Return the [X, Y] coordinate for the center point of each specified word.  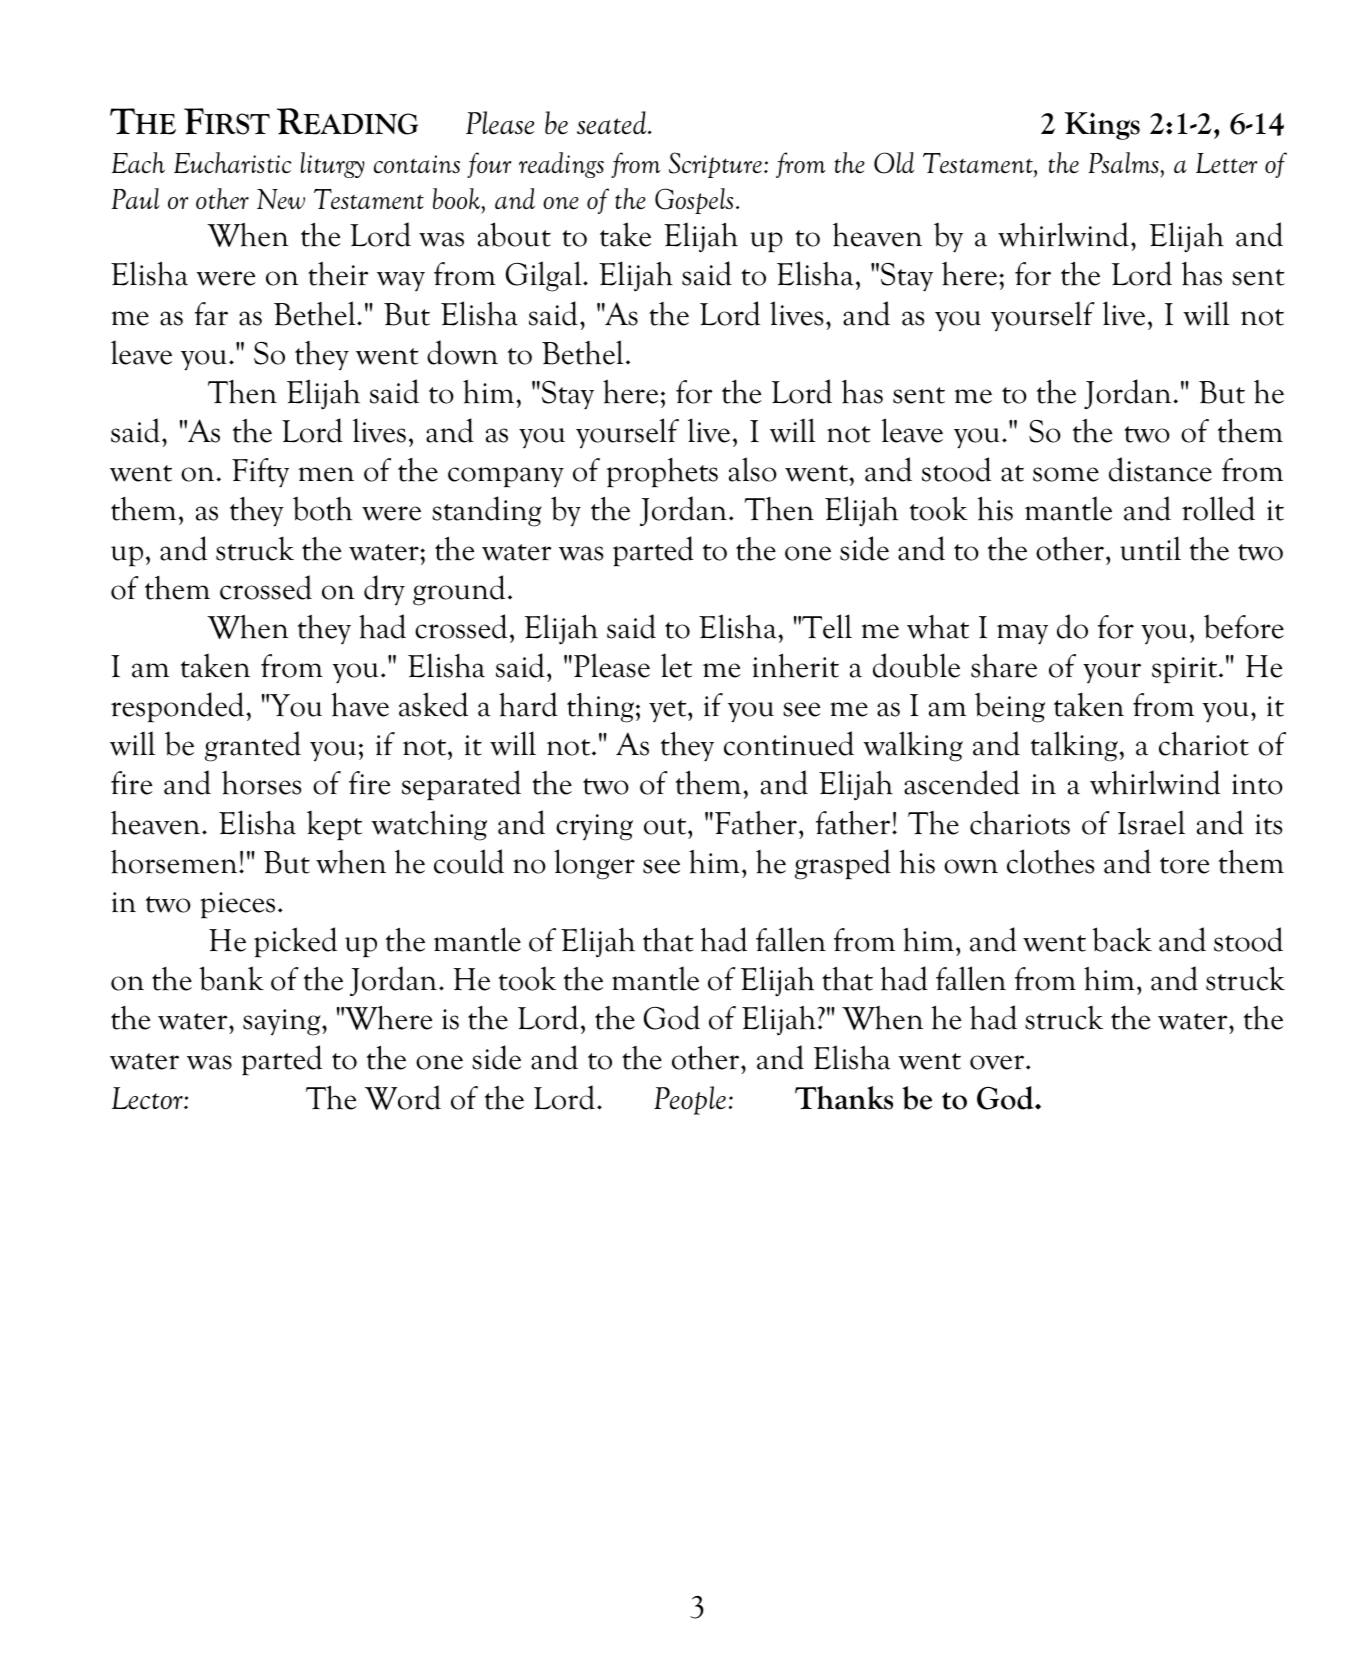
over [998, 1062]
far [211, 314]
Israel [1151, 822]
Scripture [715, 165]
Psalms [1124, 162]
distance [1160, 469]
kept [334, 825]
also [753, 469]
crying [594, 827]
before [1244, 626]
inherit [796, 665]
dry [384, 590]
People [690, 1100]
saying [283, 1022]
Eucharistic [232, 162]
